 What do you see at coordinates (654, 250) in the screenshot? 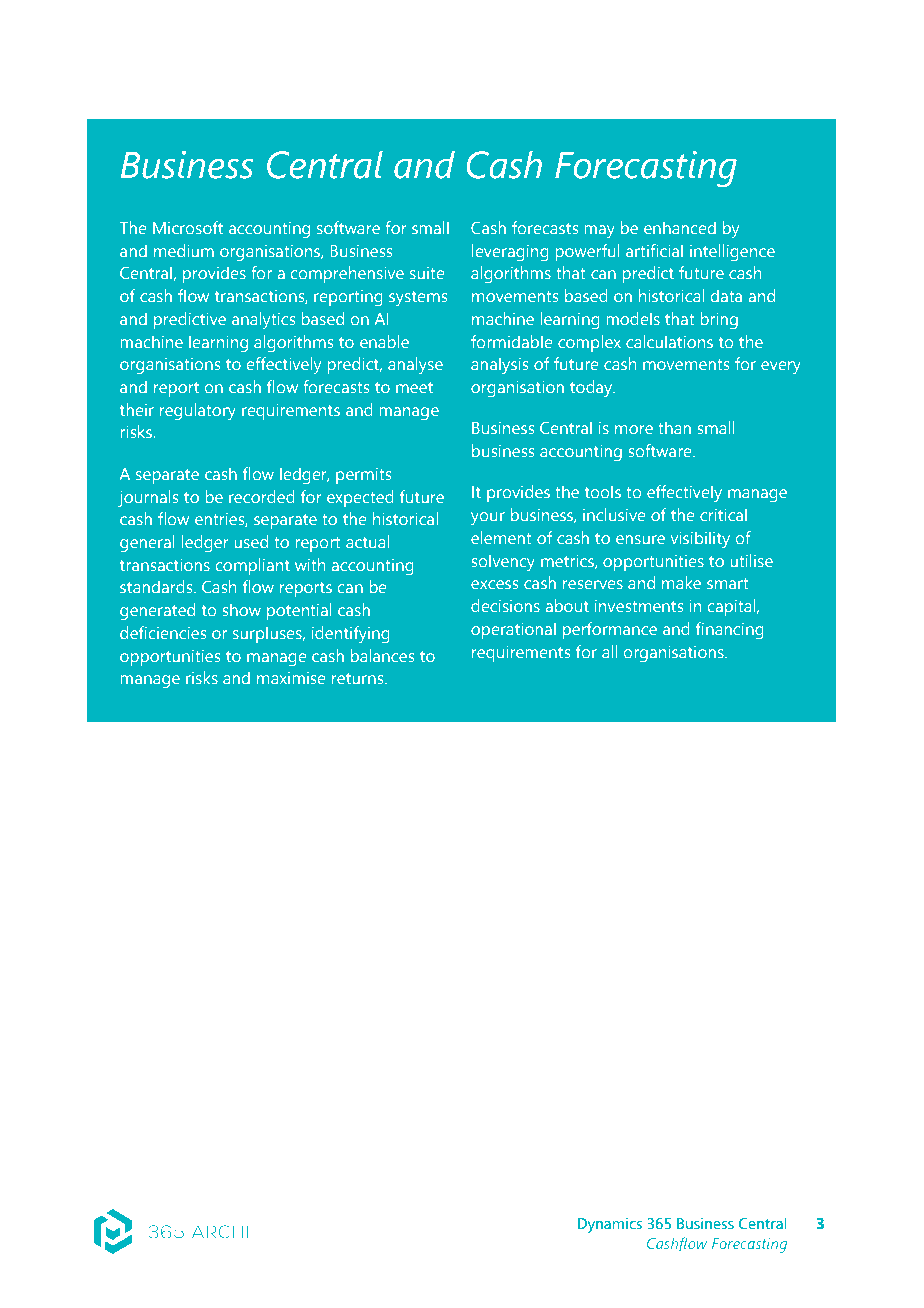
I see `artificial` at bounding box center [654, 250].
